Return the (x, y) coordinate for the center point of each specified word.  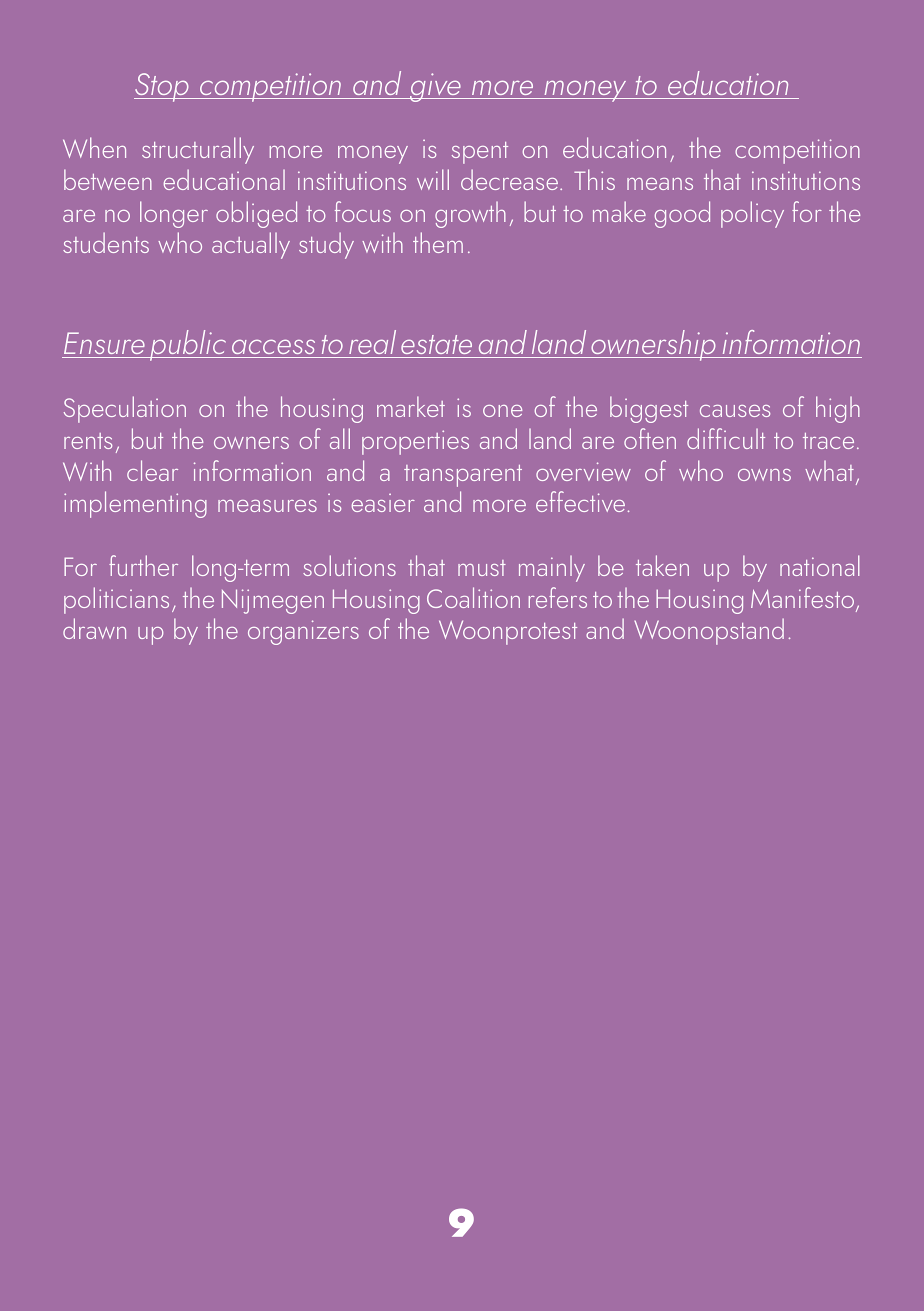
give (435, 87)
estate (436, 344)
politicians (116, 600)
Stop (162, 87)
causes (735, 411)
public (188, 345)
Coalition (473, 597)
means (660, 184)
